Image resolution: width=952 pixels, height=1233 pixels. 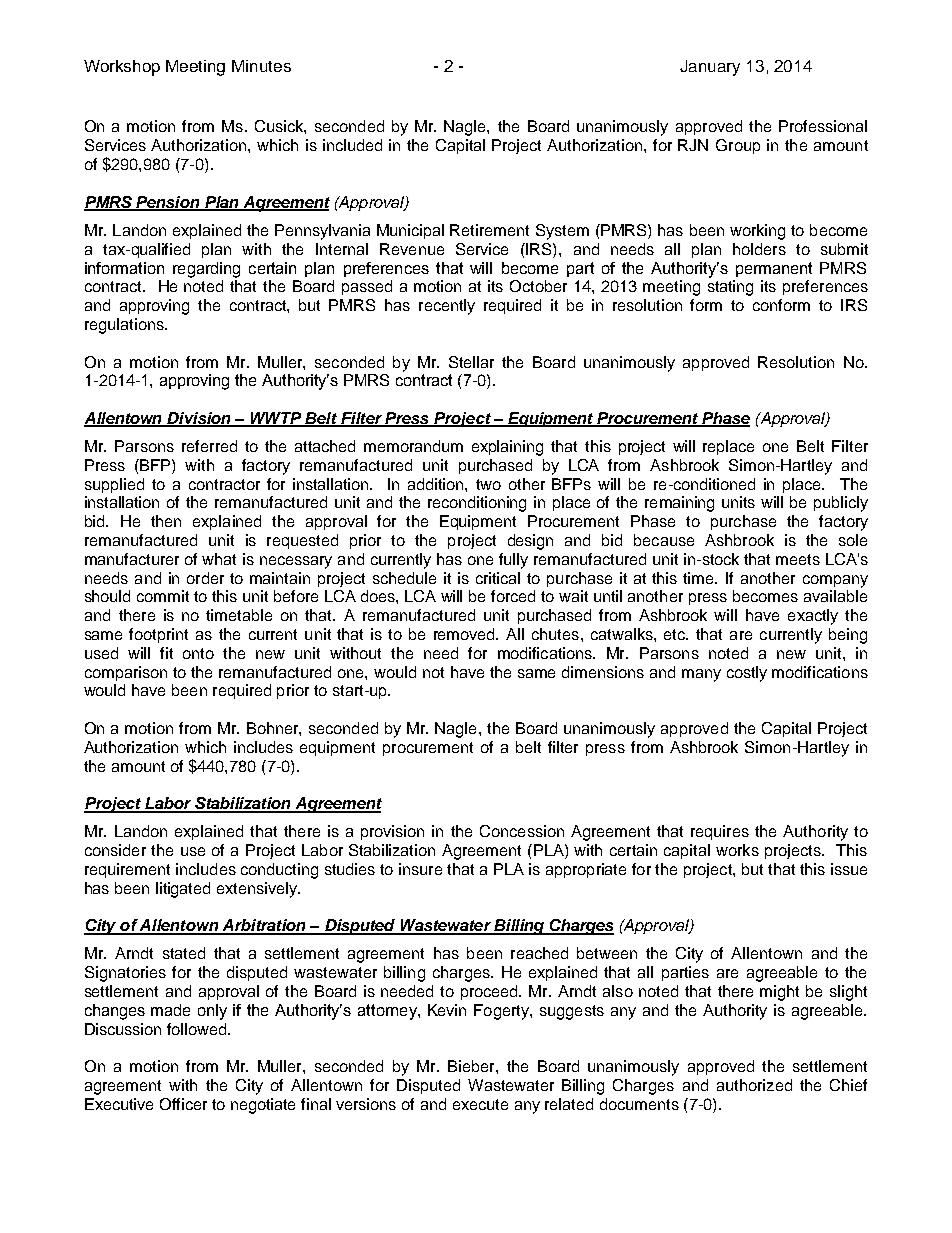 I want to click on Minutes, so click(x=261, y=66).
